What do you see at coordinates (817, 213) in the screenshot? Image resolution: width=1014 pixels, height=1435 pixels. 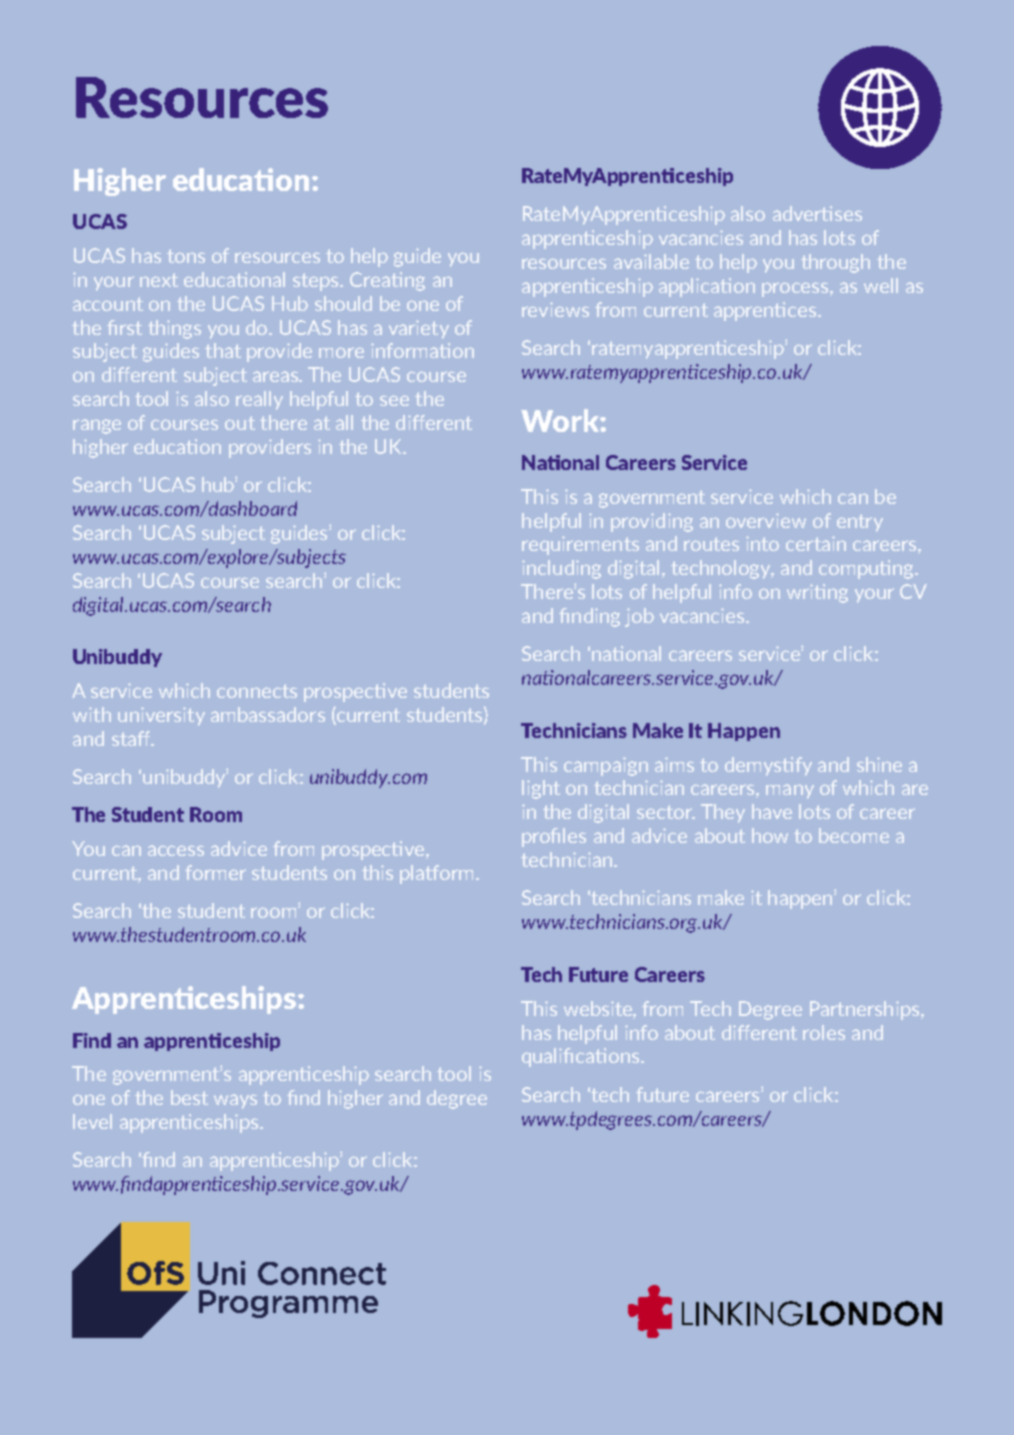 I see `advertises` at bounding box center [817, 213].
